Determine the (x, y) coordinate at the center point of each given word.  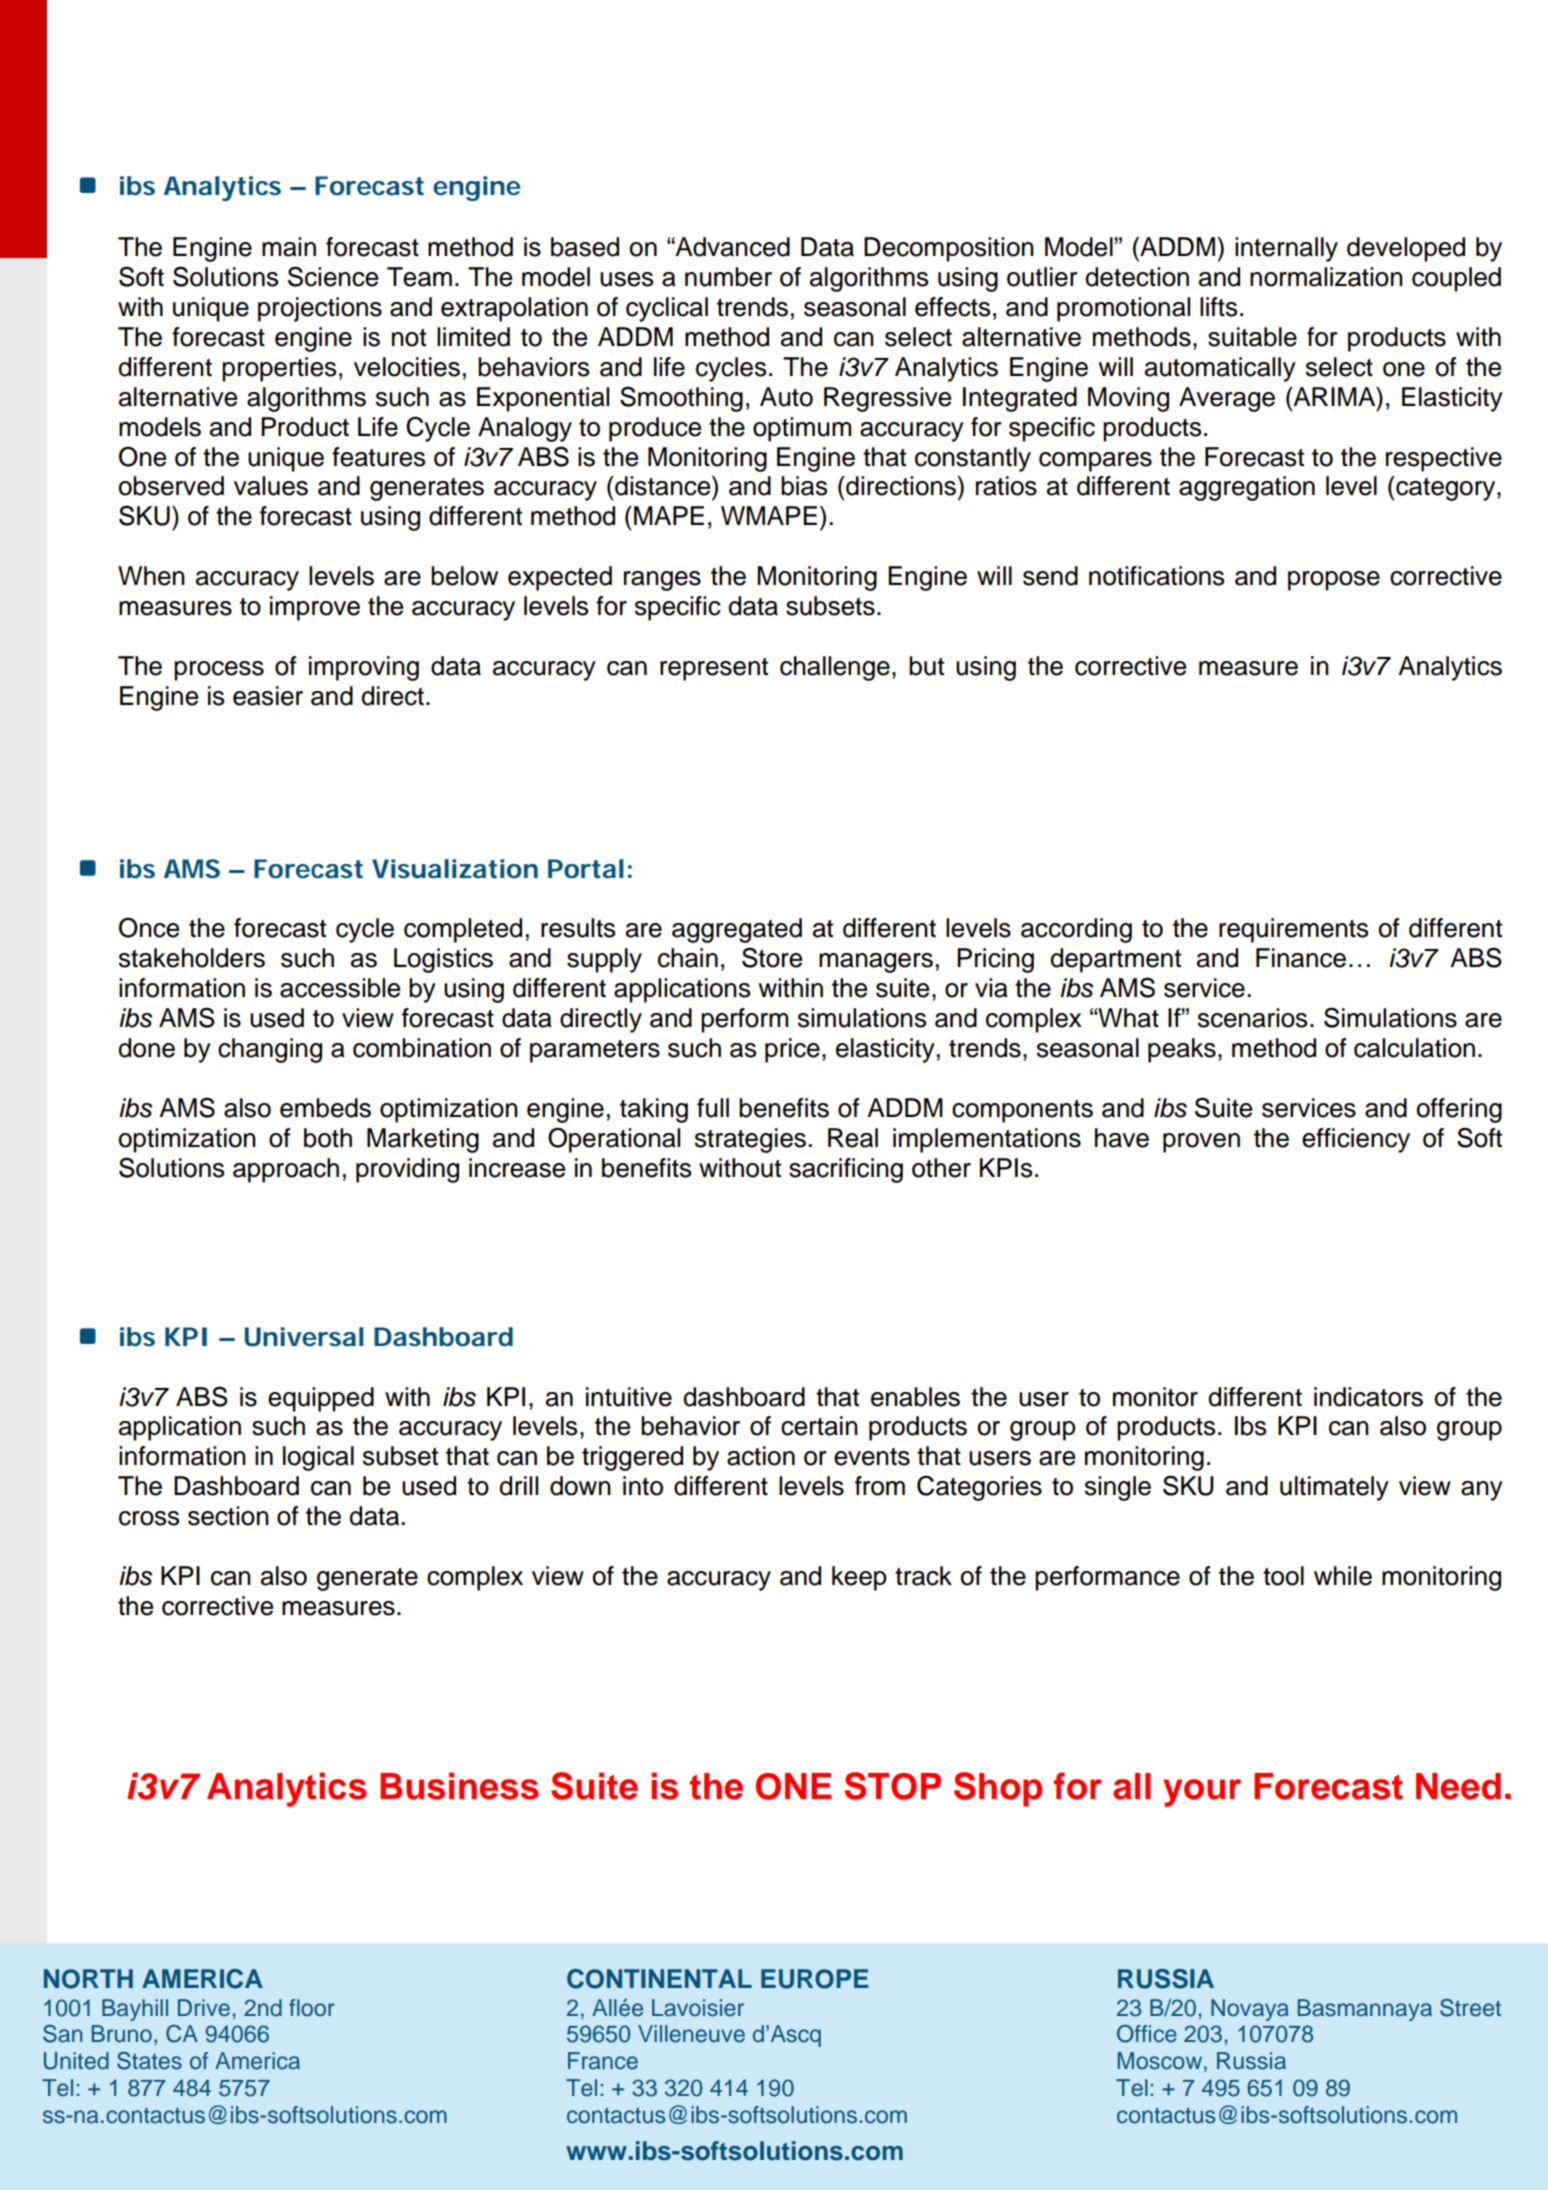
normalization (1326, 277)
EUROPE (815, 1979)
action (761, 1456)
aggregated (737, 930)
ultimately (1334, 1488)
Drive (204, 2008)
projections (320, 309)
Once (149, 928)
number (728, 277)
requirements (1293, 930)
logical (318, 1458)
